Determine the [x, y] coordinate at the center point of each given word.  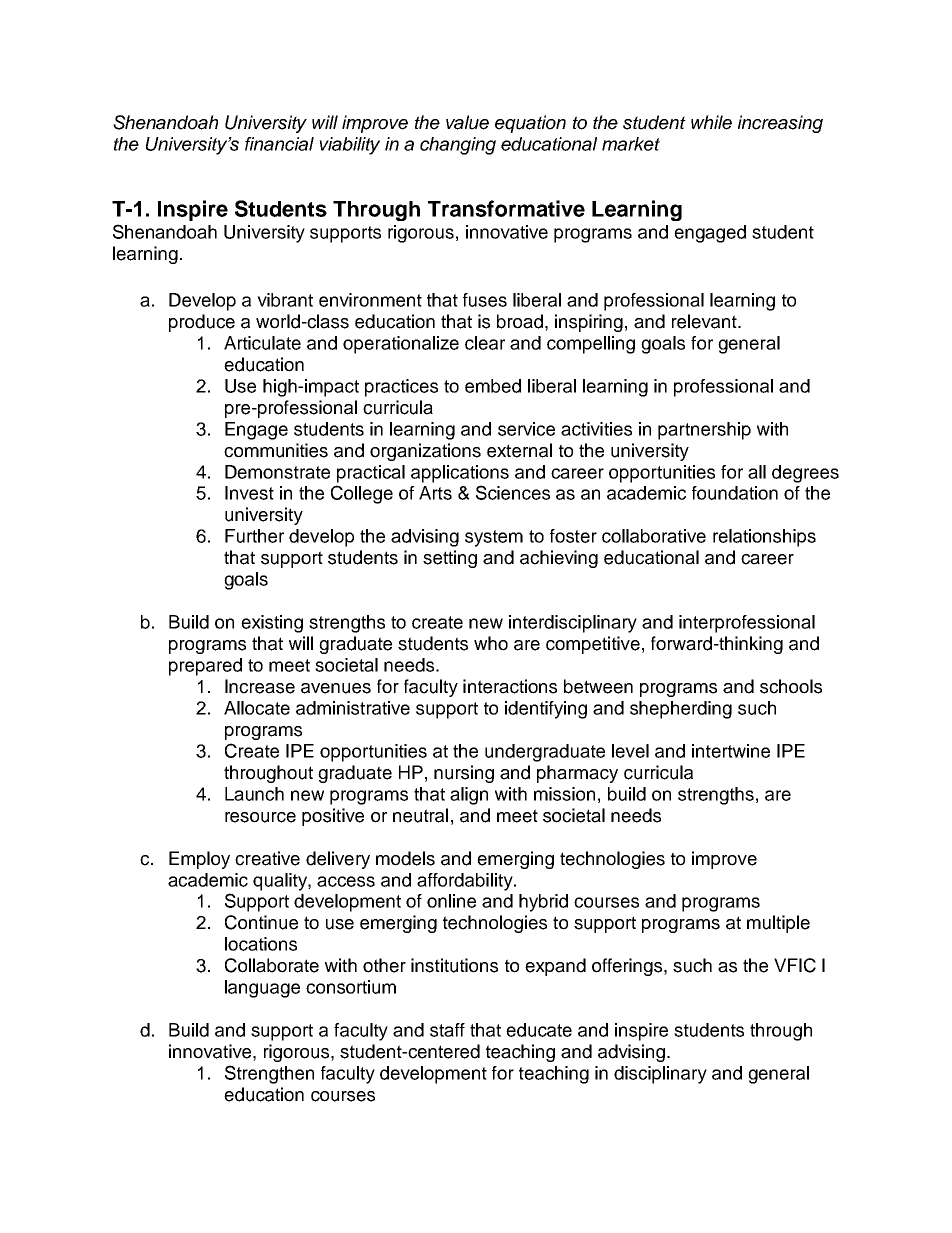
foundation [735, 493]
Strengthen [269, 1074]
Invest [249, 493]
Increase [260, 686]
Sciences [513, 492]
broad [520, 321]
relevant [705, 321]
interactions [510, 686]
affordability [466, 882]
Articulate [262, 343]
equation [530, 124]
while [711, 122]
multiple [778, 924]
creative [267, 858]
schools [791, 686]
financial [279, 144]
